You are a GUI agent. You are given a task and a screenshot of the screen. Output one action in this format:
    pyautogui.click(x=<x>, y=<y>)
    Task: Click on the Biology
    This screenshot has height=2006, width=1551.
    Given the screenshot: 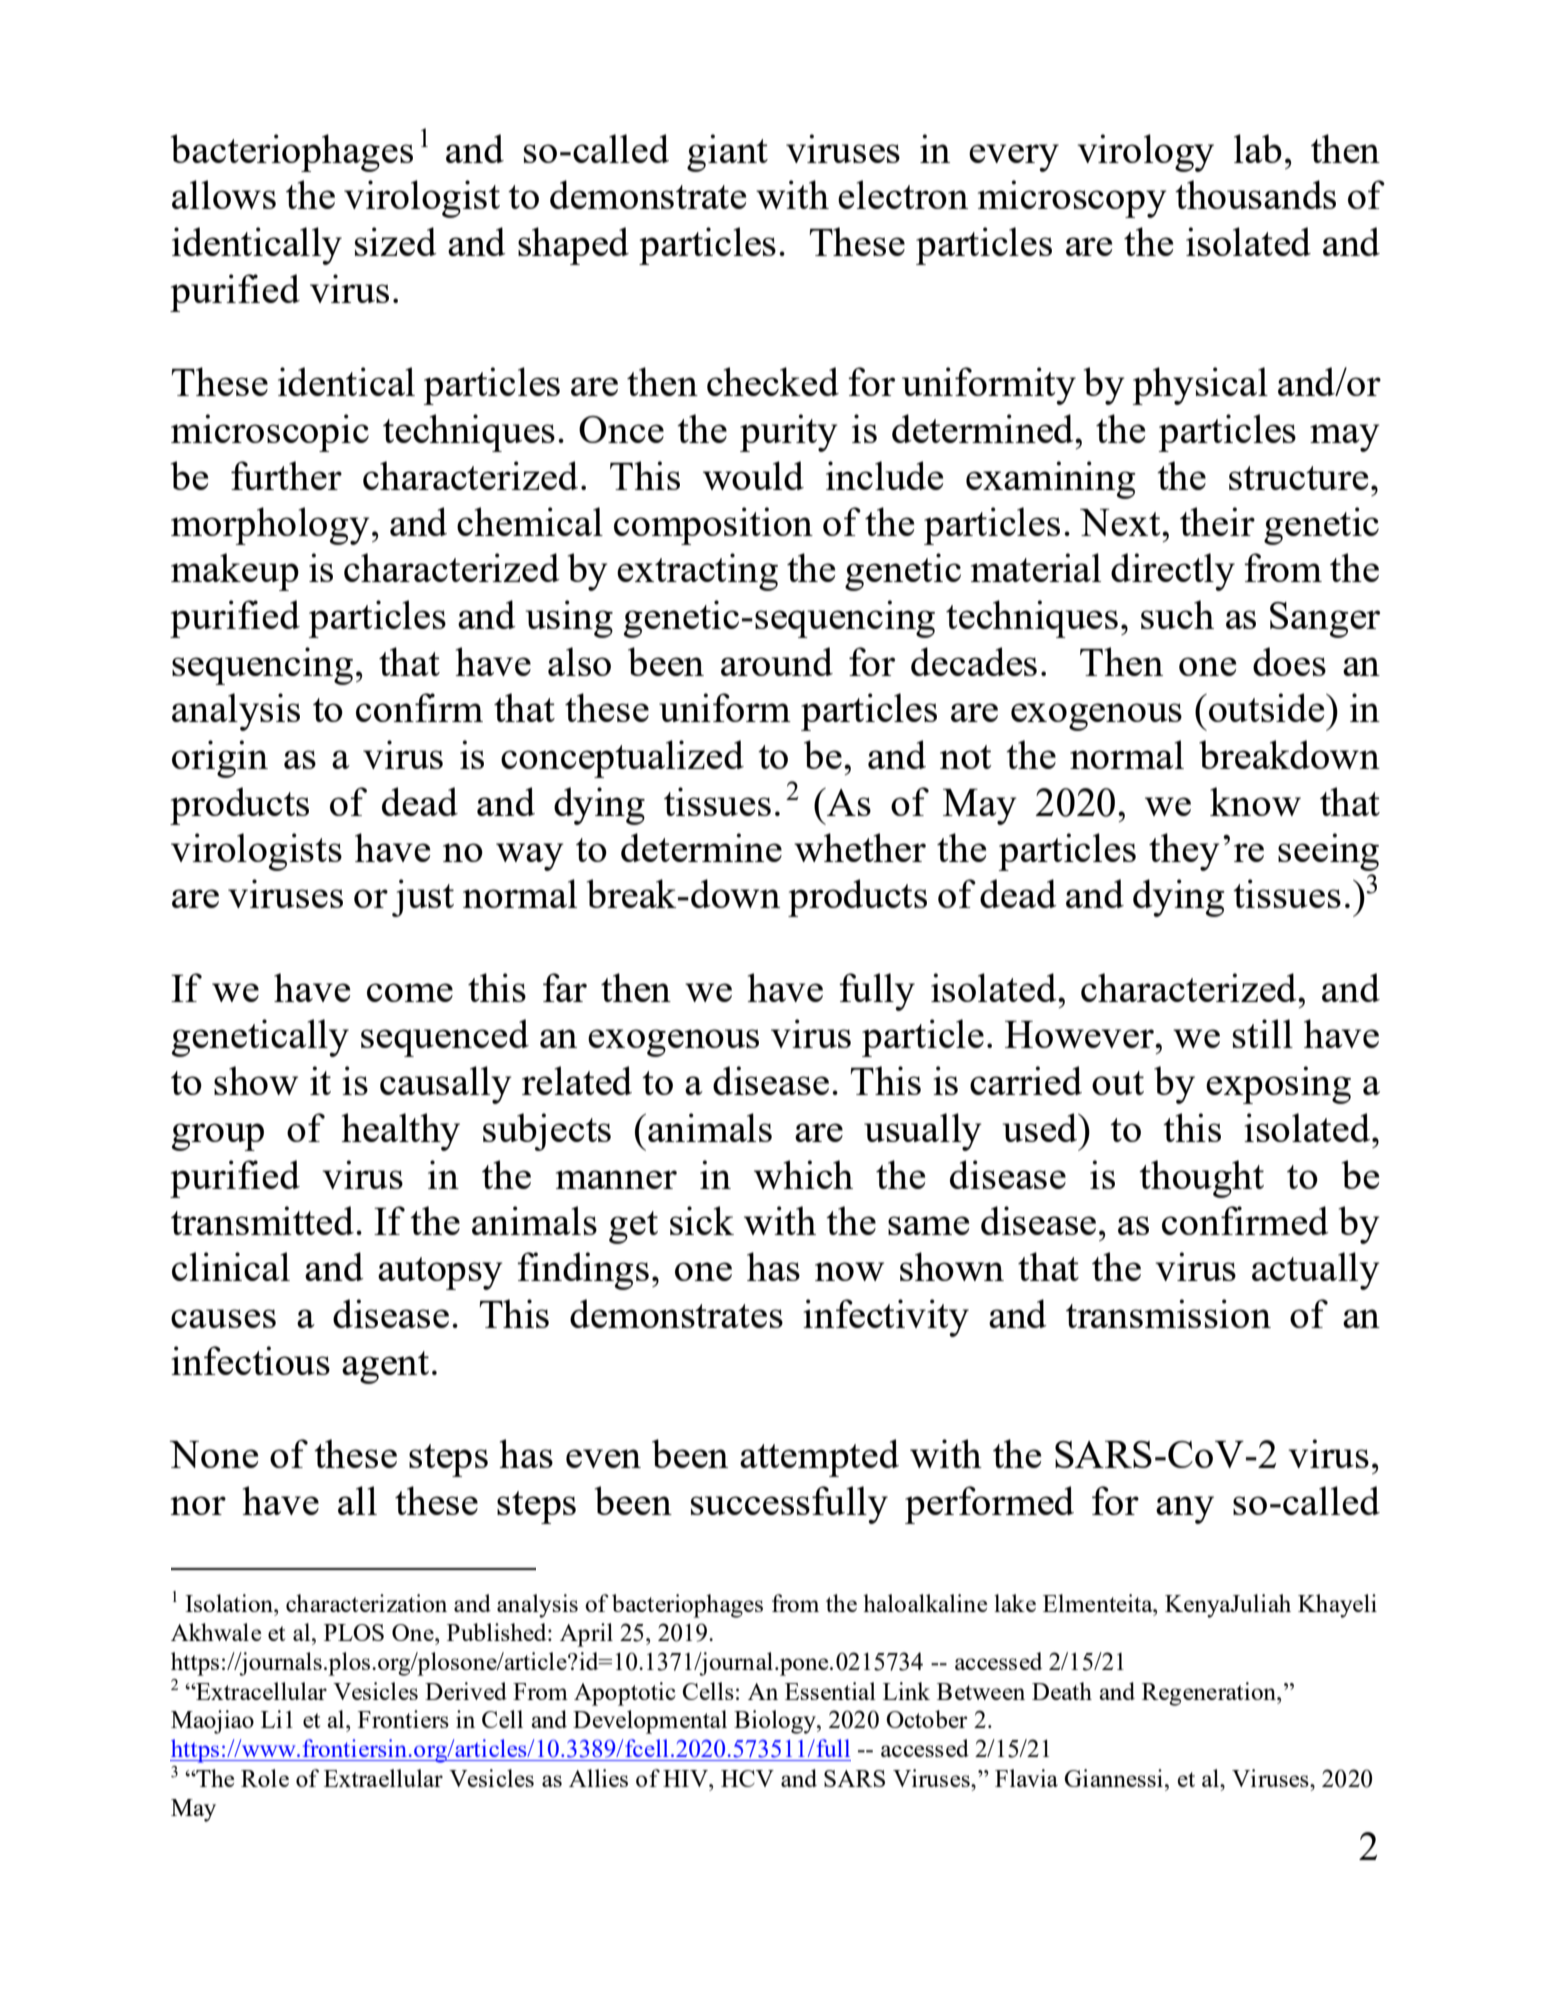 What is the action you would take?
    pyautogui.click(x=776, y=1722)
